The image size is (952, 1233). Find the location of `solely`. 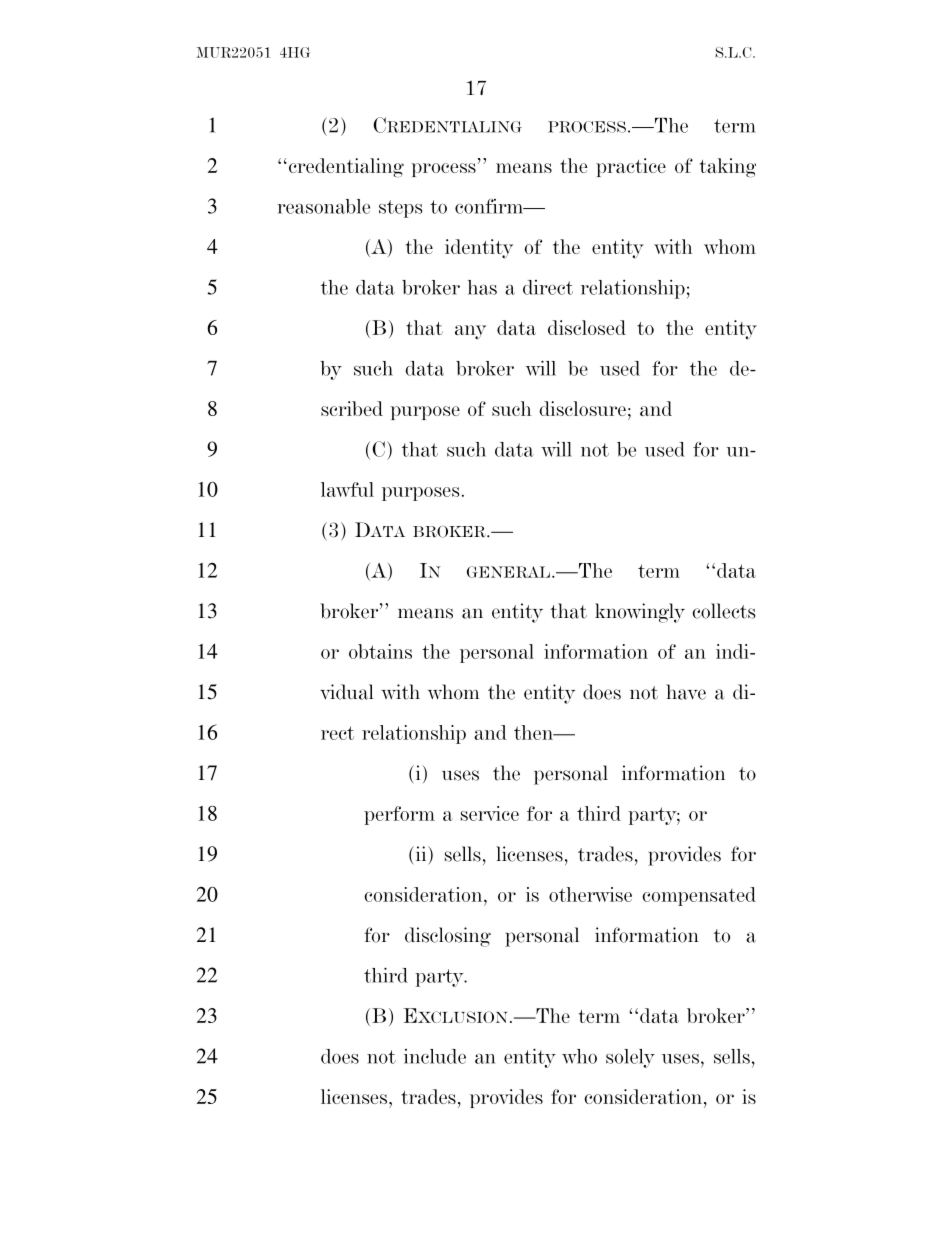

solely is located at coordinates (630, 1058).
